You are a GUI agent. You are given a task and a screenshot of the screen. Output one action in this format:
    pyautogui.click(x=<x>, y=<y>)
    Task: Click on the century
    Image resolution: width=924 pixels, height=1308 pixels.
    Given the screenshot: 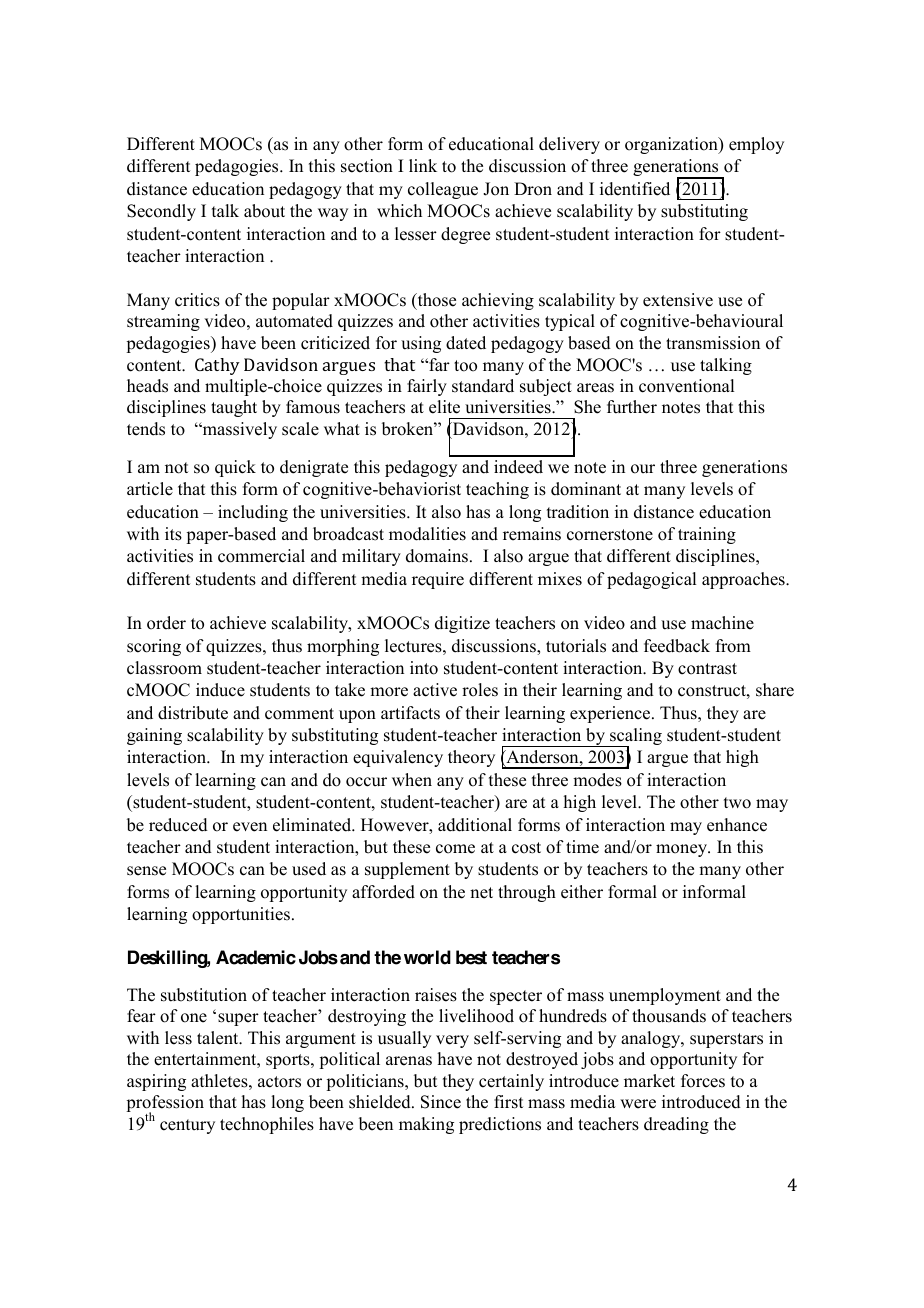 What is the action you would take?
    pyautogui.click(x=187, y=1126)
